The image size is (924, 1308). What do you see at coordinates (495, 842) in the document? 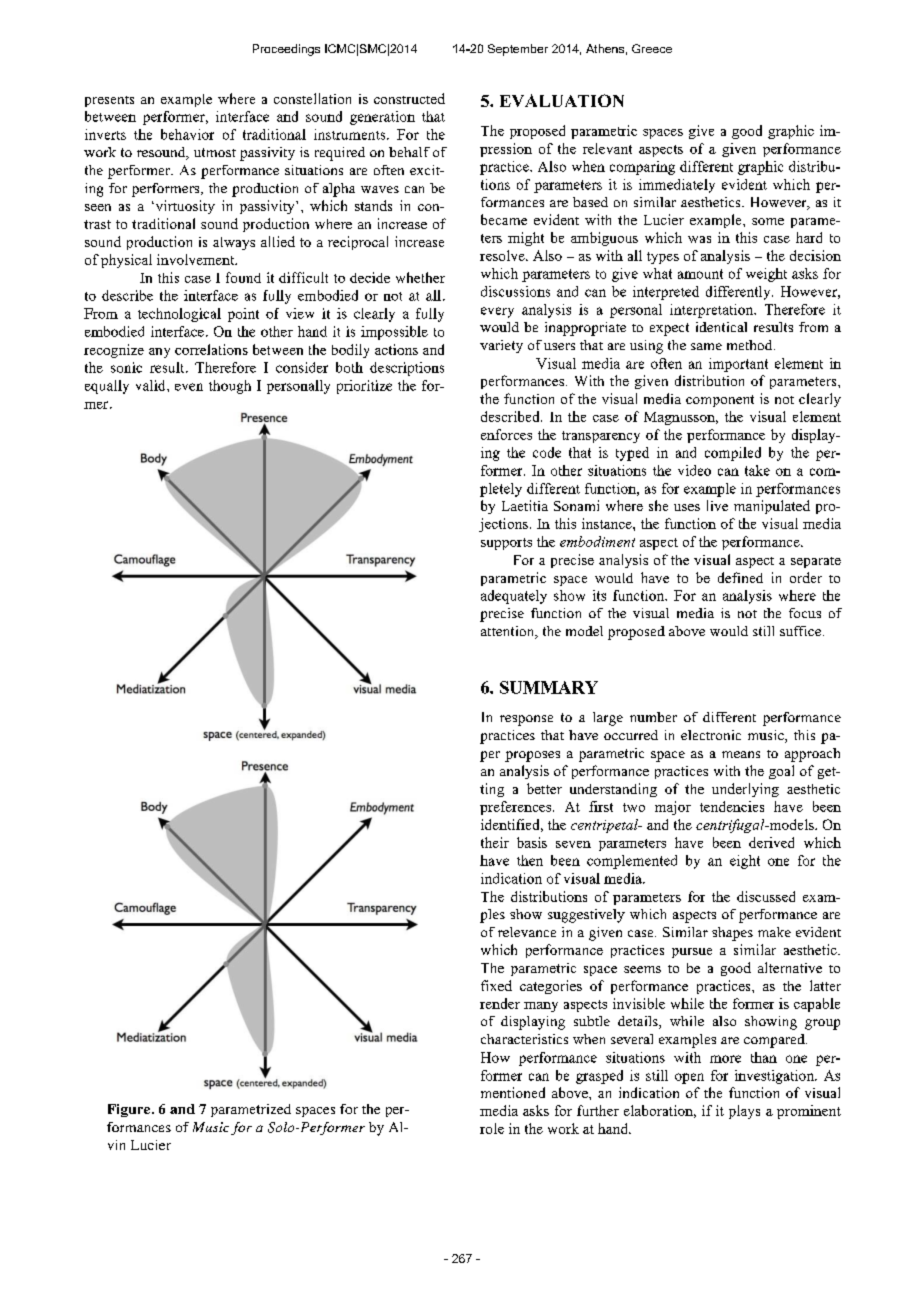
I see `their` at bounding box center [495, 842].
